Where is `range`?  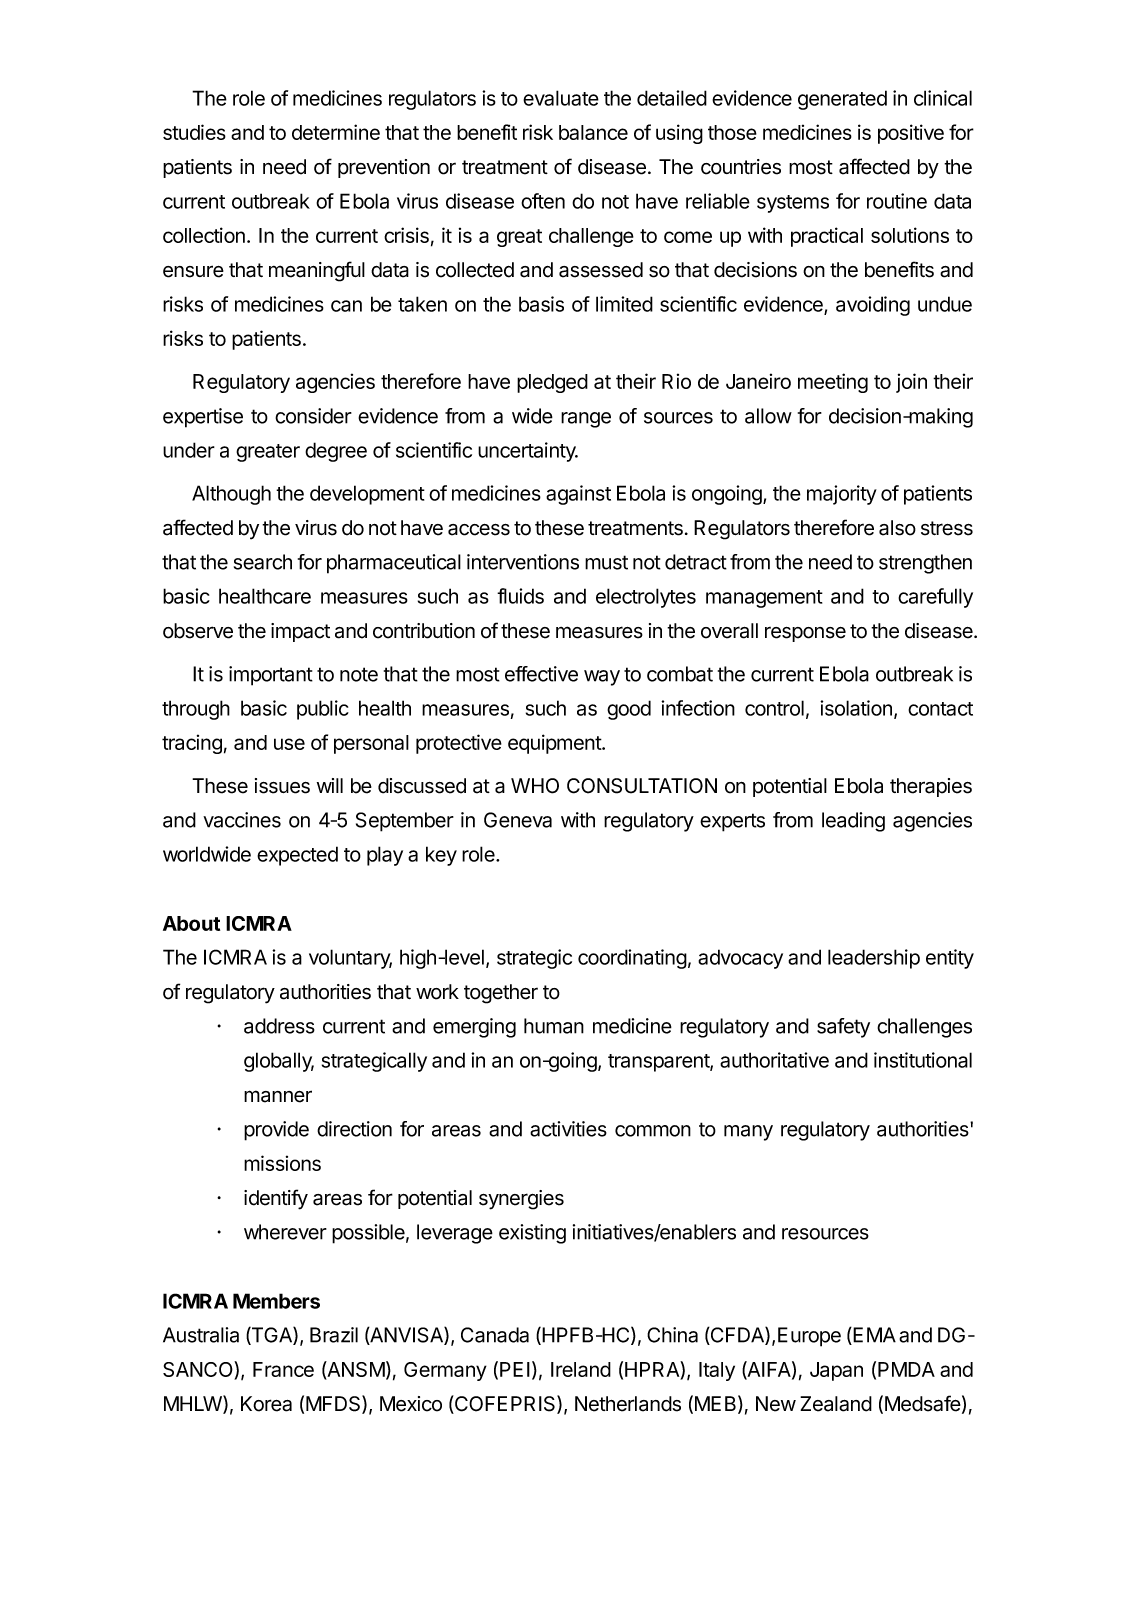 range is located at coordinates (586, 420).
